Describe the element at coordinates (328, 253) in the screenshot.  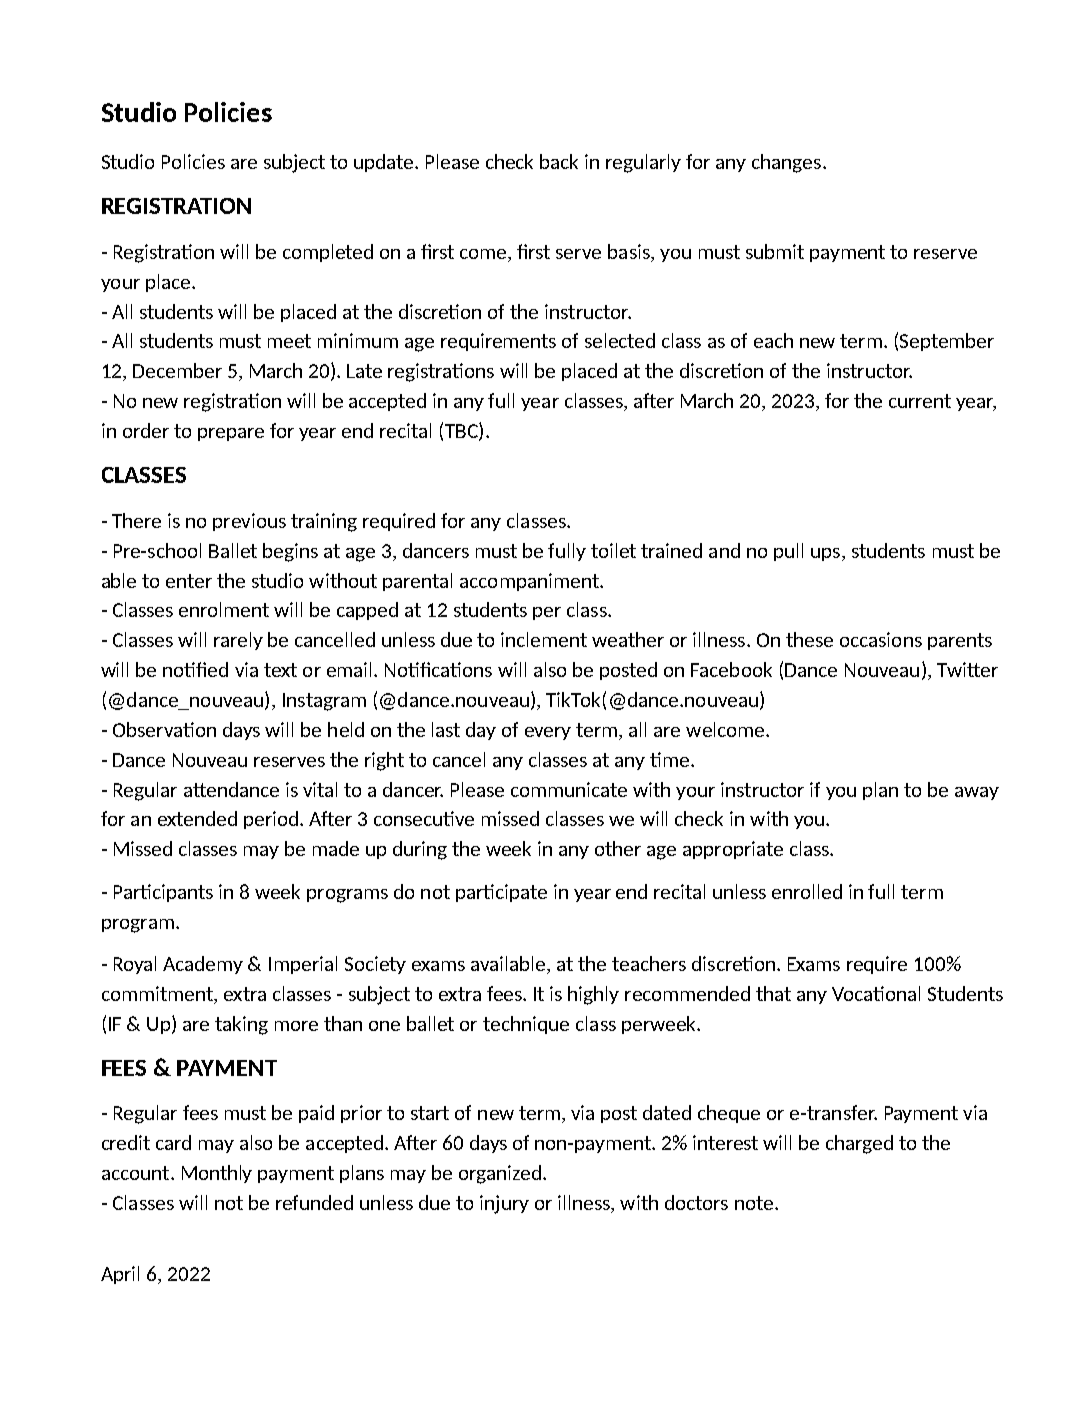
I see `completed` at that location.
